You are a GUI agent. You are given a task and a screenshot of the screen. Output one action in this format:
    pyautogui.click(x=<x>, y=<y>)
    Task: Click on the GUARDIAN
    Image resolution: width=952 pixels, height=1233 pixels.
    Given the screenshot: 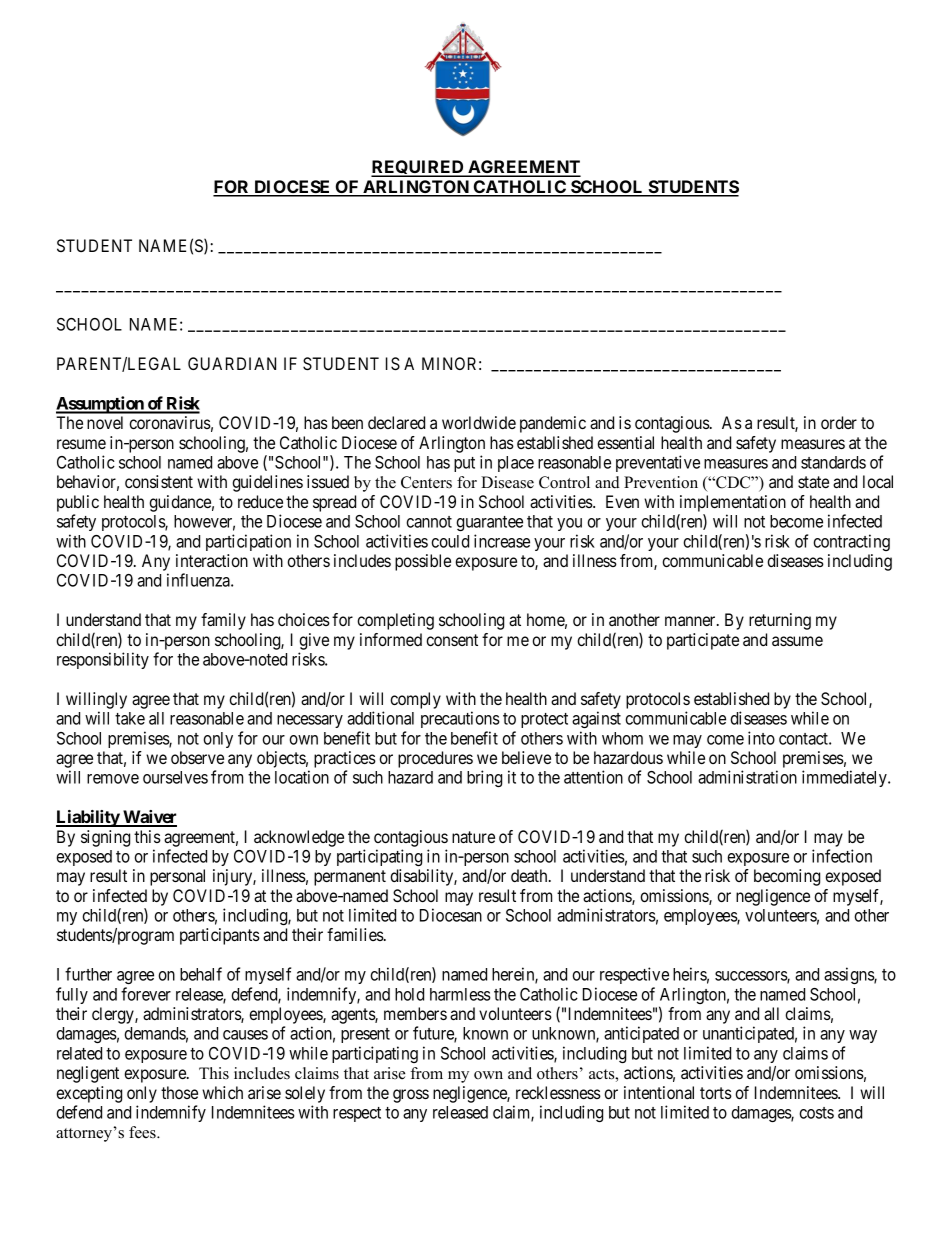 What is the action you would take?
    pyautogui.click(x=232, y=363)
